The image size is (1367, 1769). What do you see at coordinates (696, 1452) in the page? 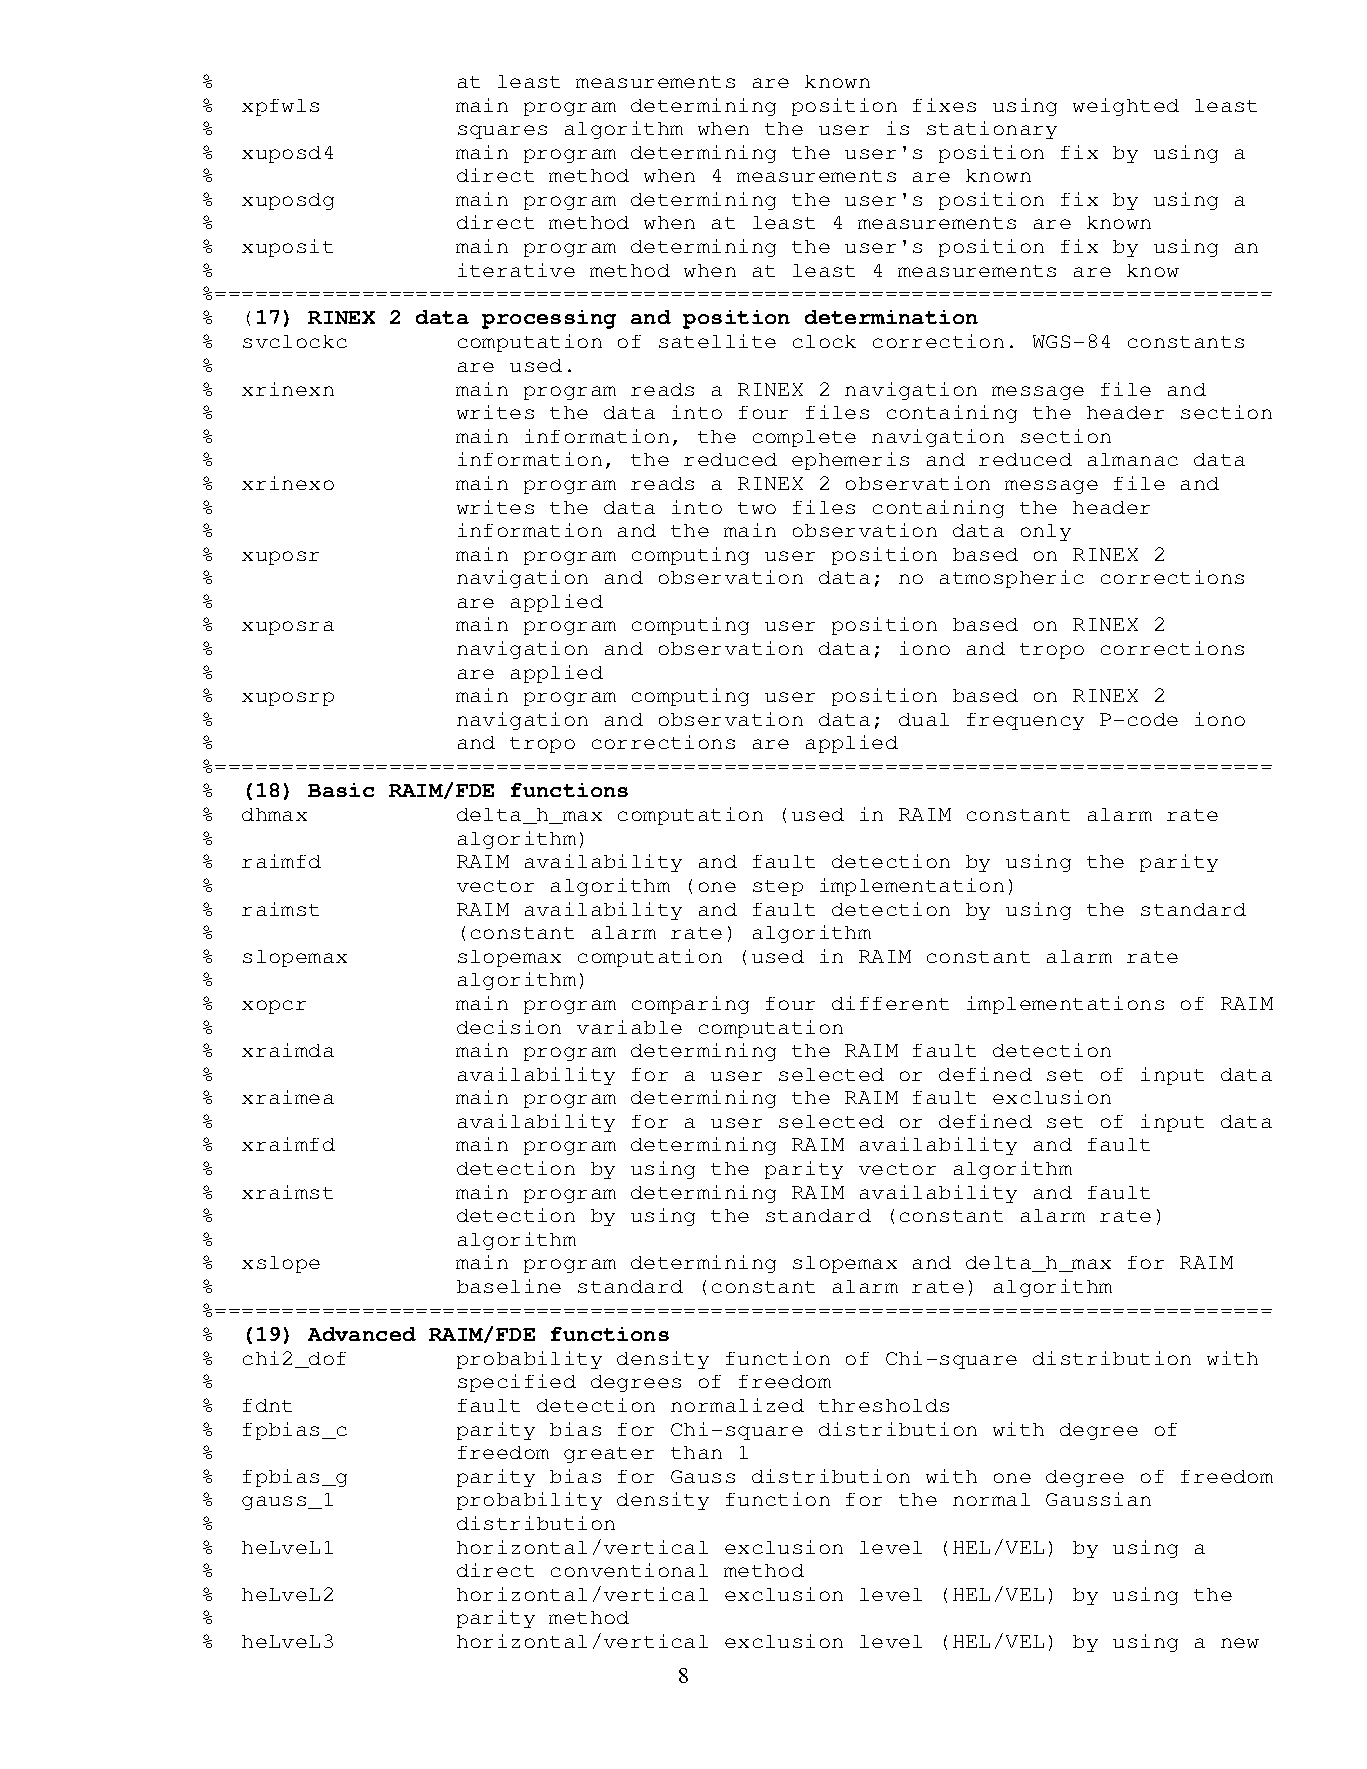
I see `than` at bounding box center [696, 1452].
